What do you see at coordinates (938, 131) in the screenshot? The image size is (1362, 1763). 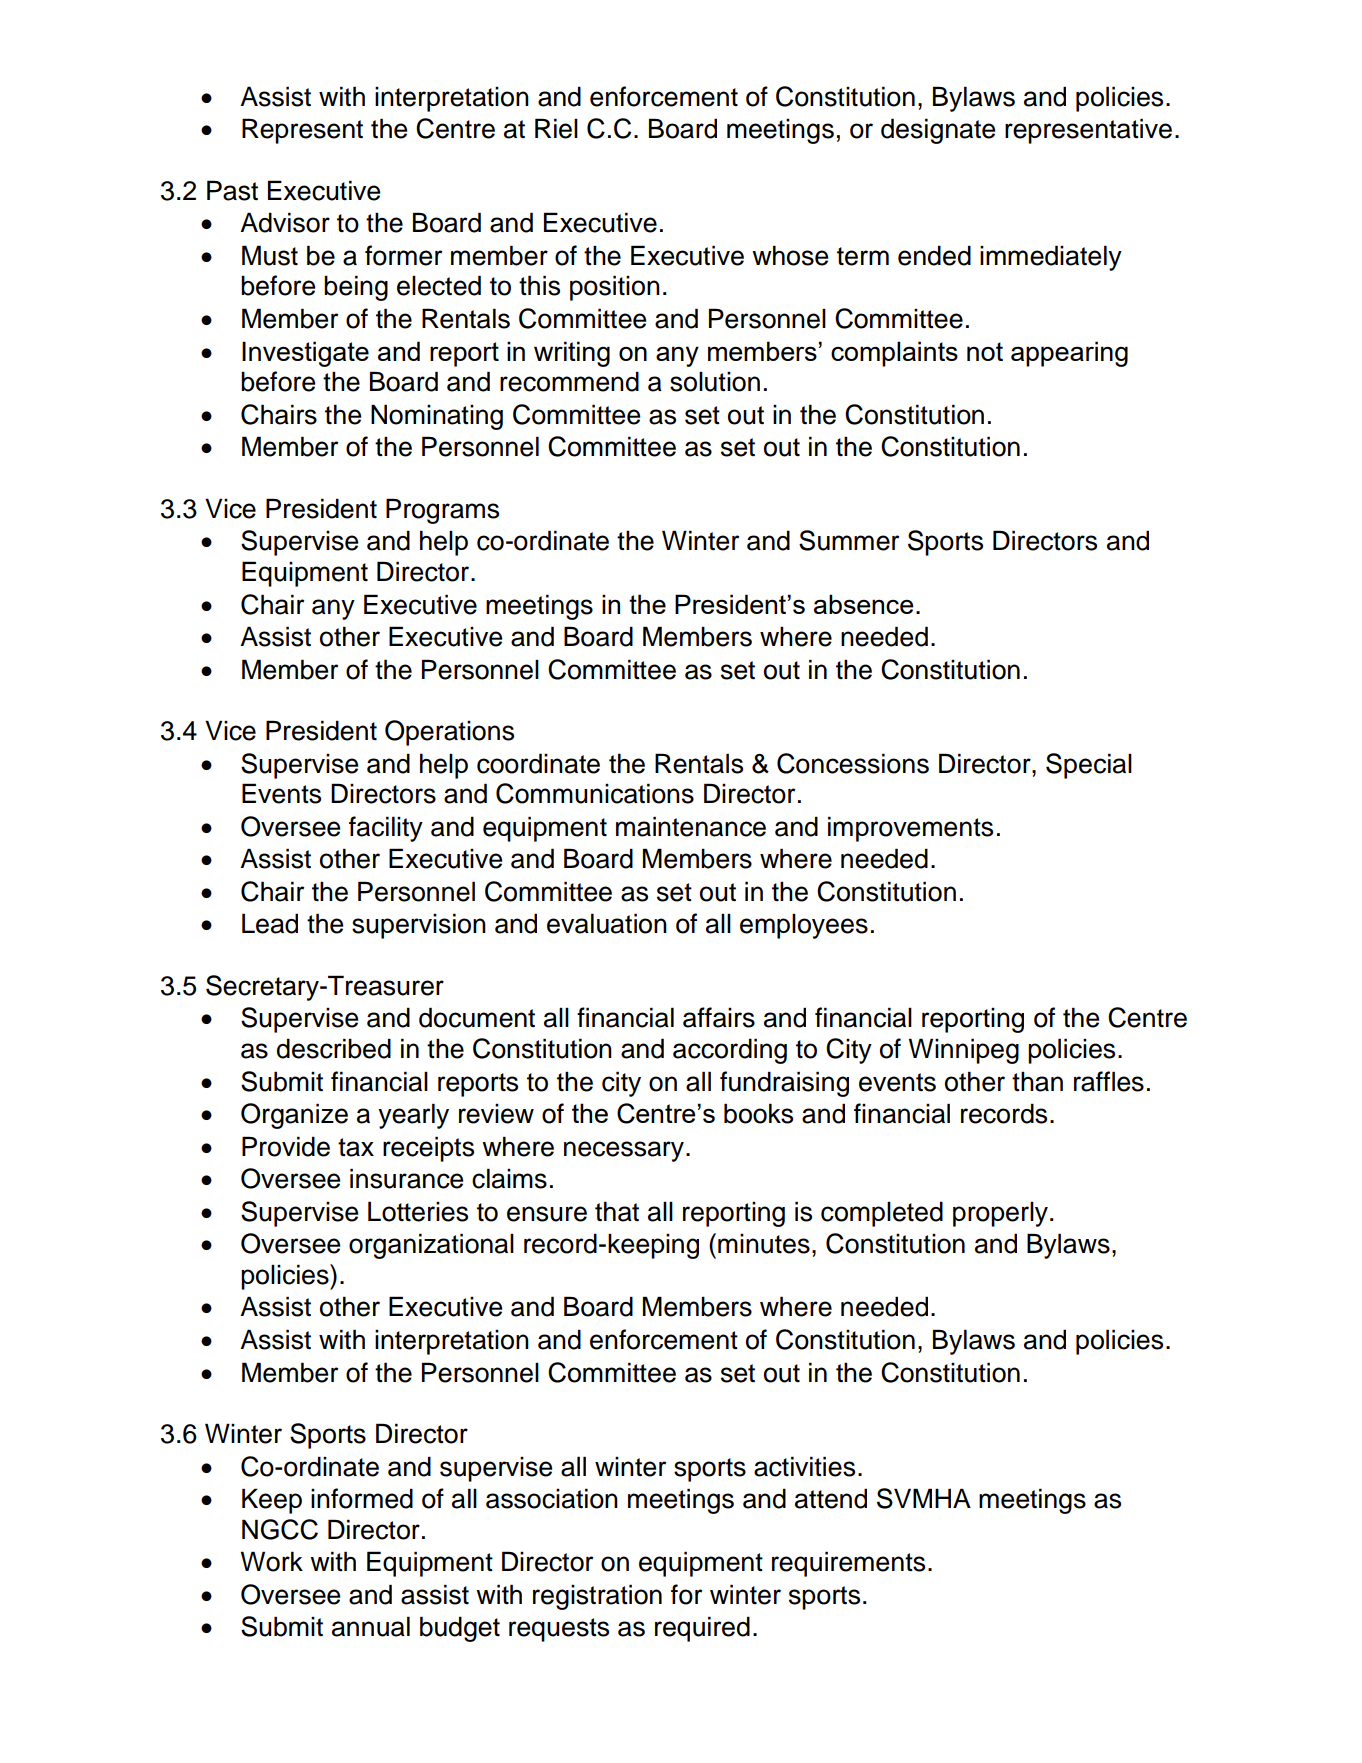 I see `designate` at bounding box center [938, 131].
